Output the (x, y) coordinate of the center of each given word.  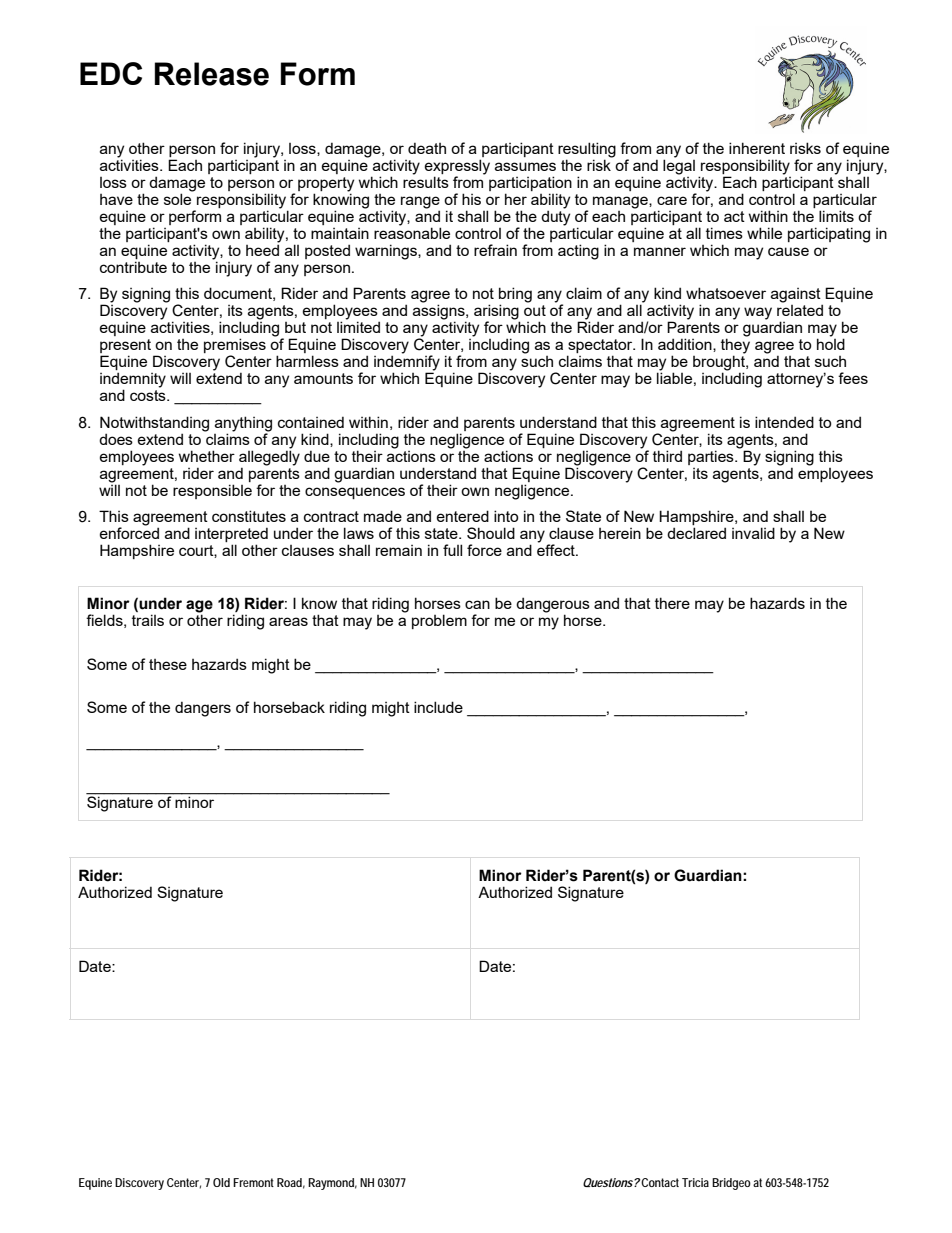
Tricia (695, 1182)
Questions (608, 1182)
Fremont (253, 1182)
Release (212, 74)
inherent (757, 148)
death (427, 148)
